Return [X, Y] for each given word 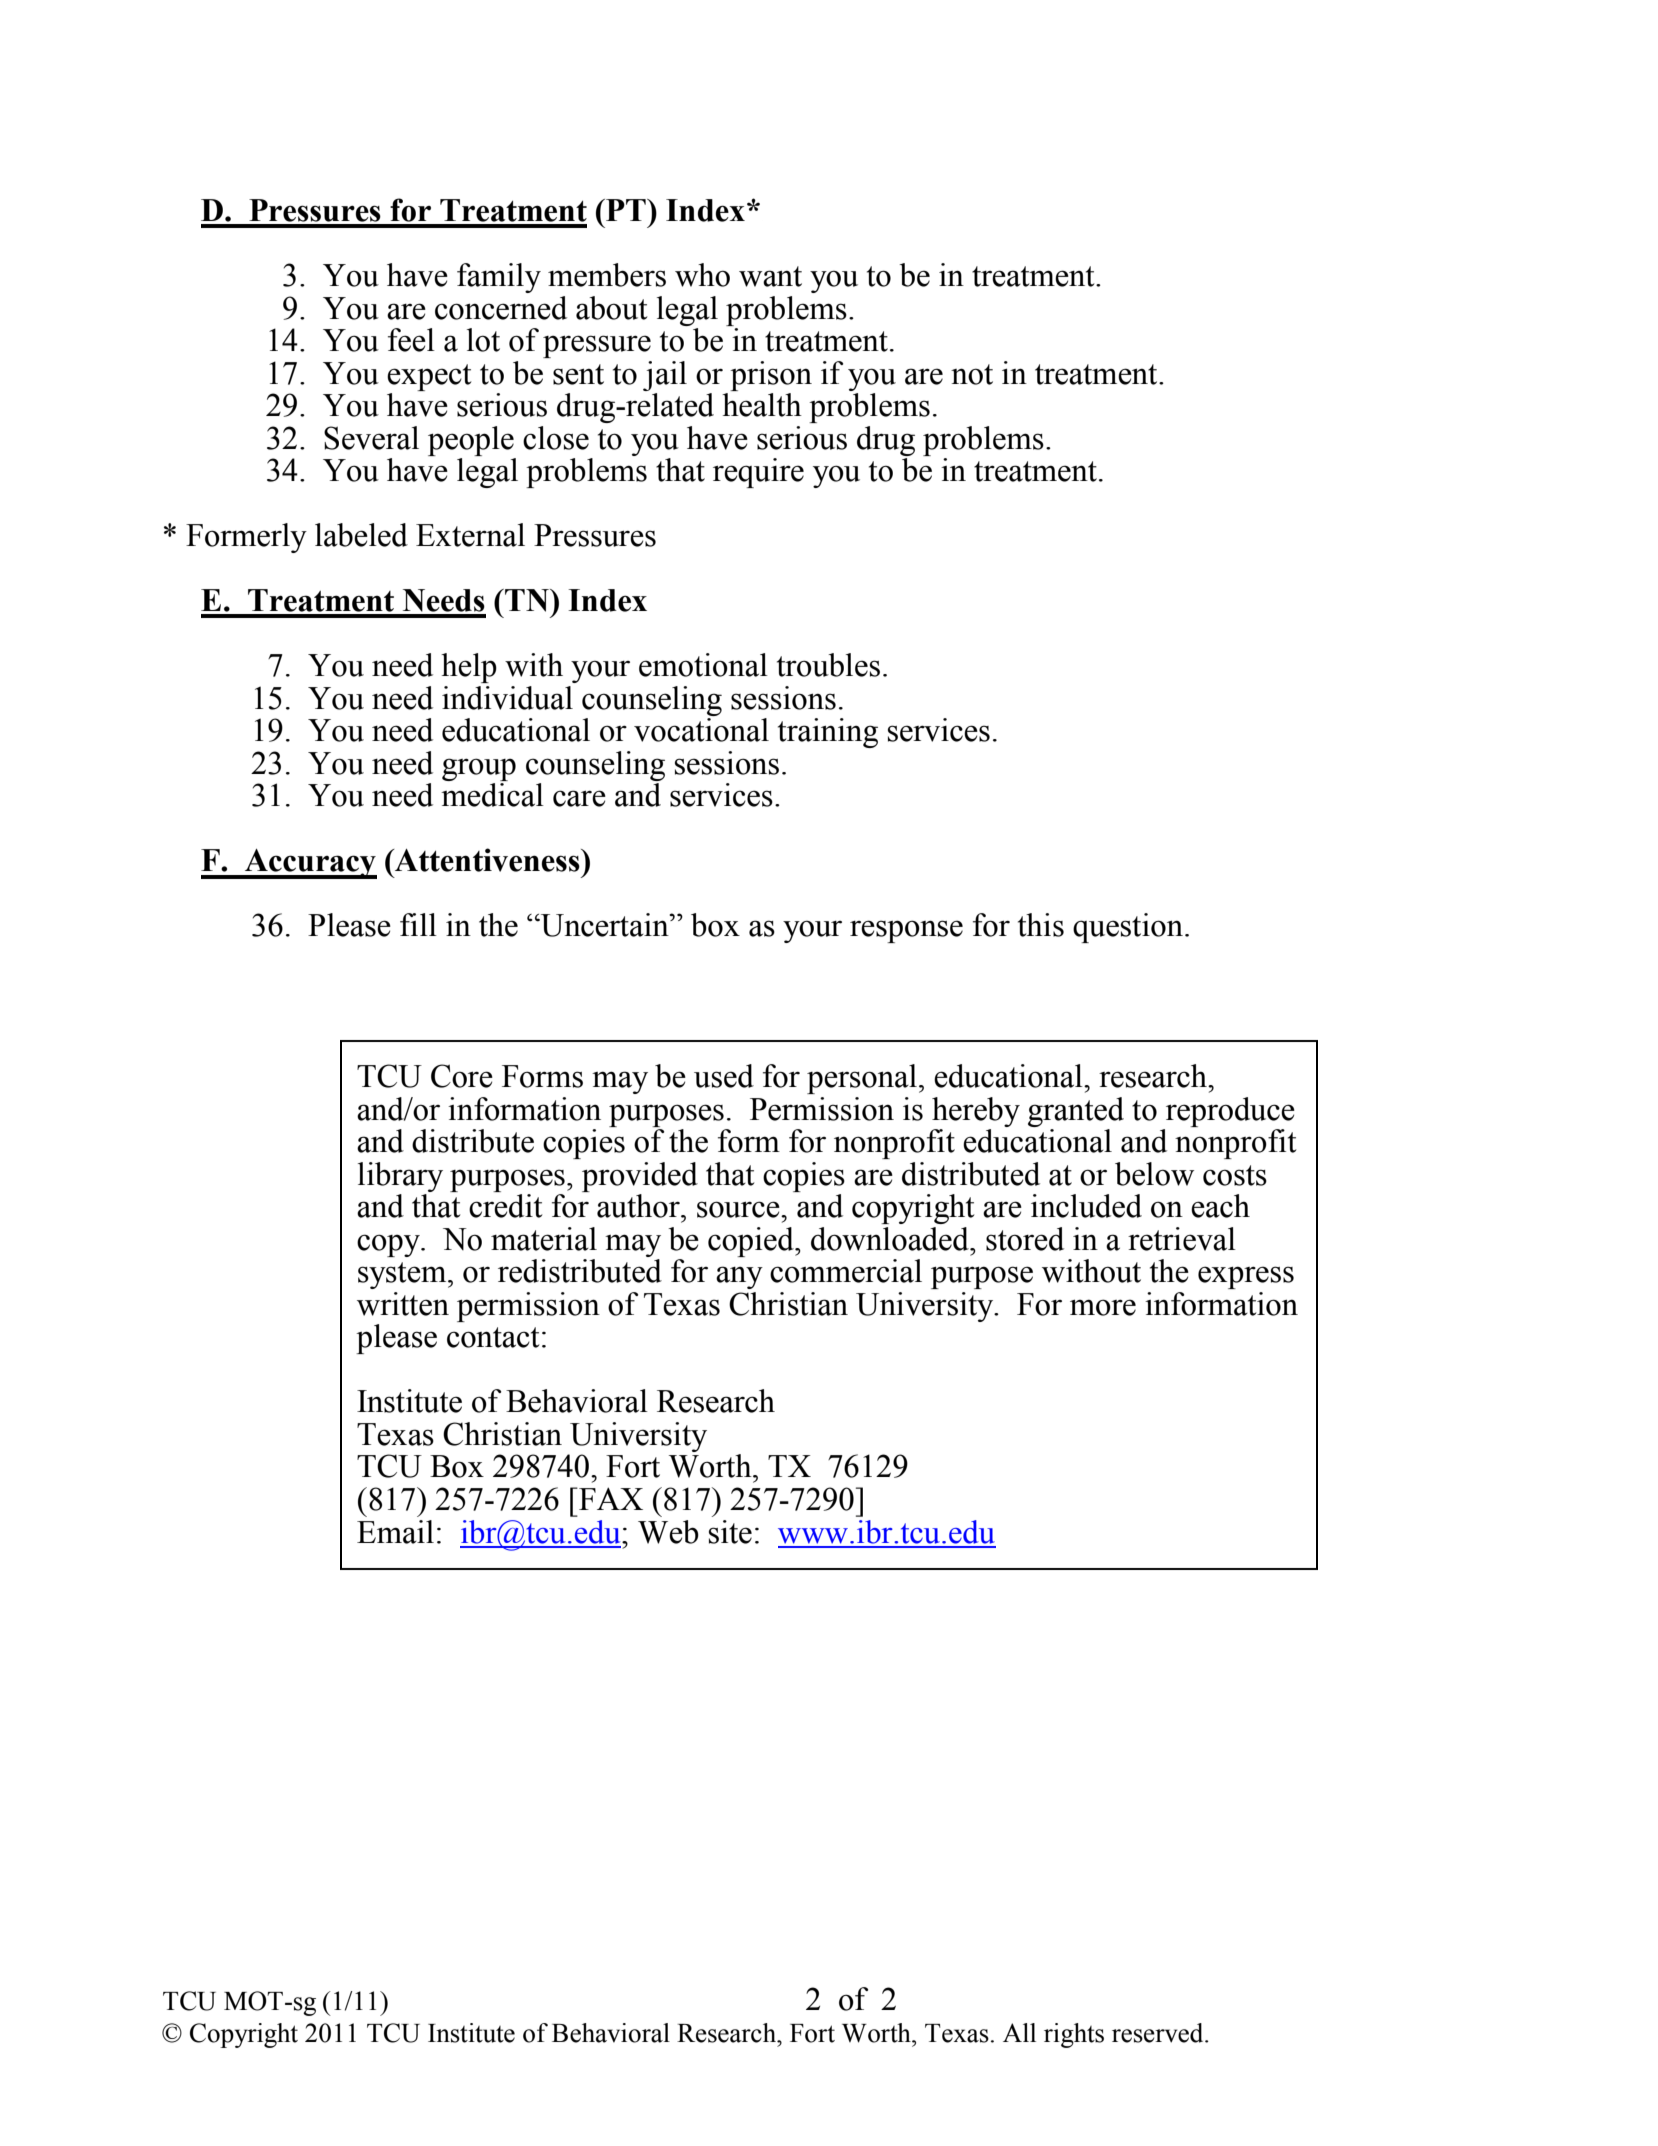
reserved [1159, 2033]
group [479, 769]
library [400, 1177]
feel [411, 340]
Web [668, 1532]
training [828, 733]
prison [771, 376]
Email [395, 1532]
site [730, 1532]
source [739, 1209]
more [1103, 1307]
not [972, 374]
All [1019, 2032]
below [1154, 1174]
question [1128, 928]
